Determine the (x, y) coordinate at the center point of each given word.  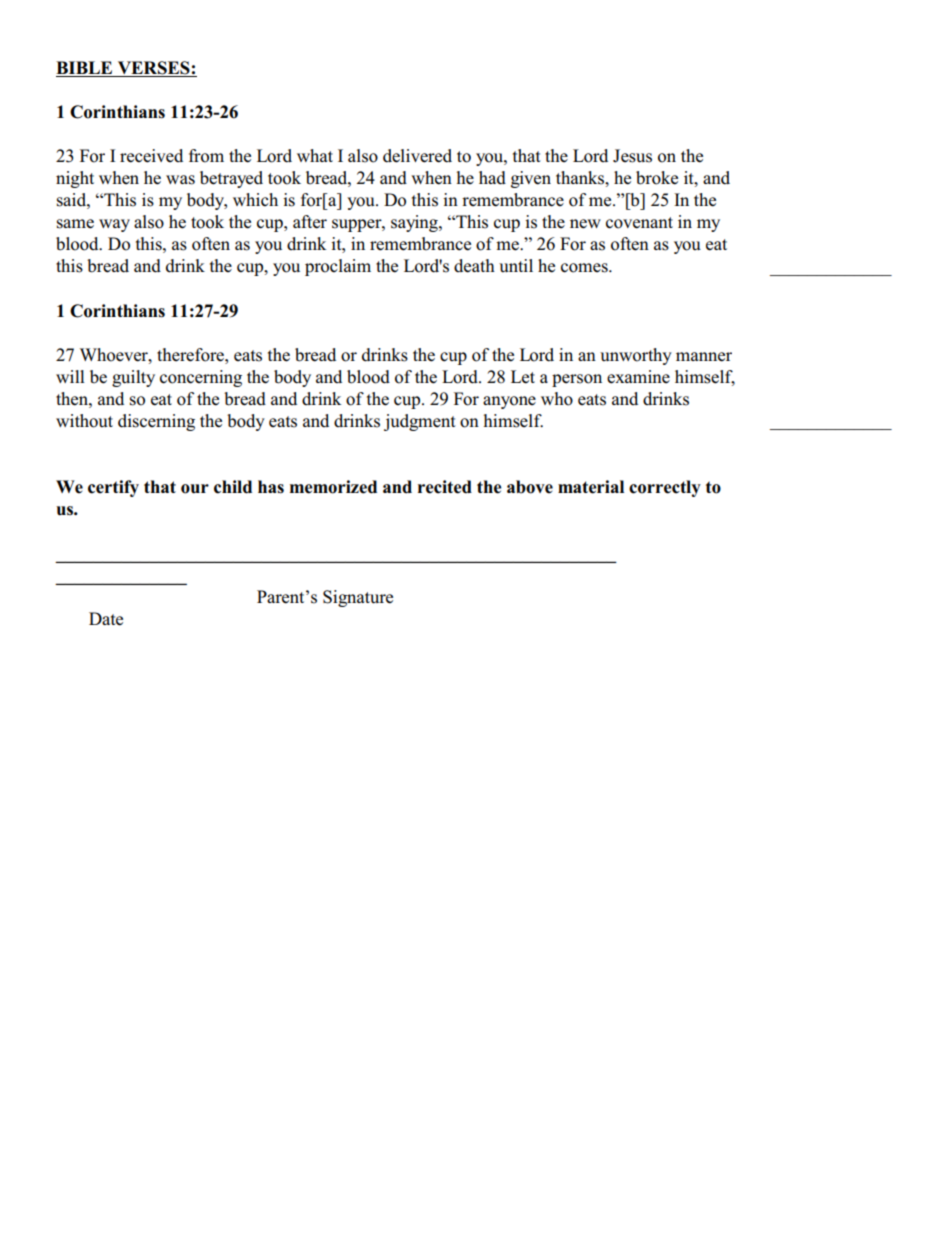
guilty (133, 378)
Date (106, 619)
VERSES (153, 69)
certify (113, 488)
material (591, 487)
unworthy (636, 356)
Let (523, 377)
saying (415, 223)
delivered (417, 156)
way (114, 225)
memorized (333, 487)
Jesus (632, 156)
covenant (639, 223)
